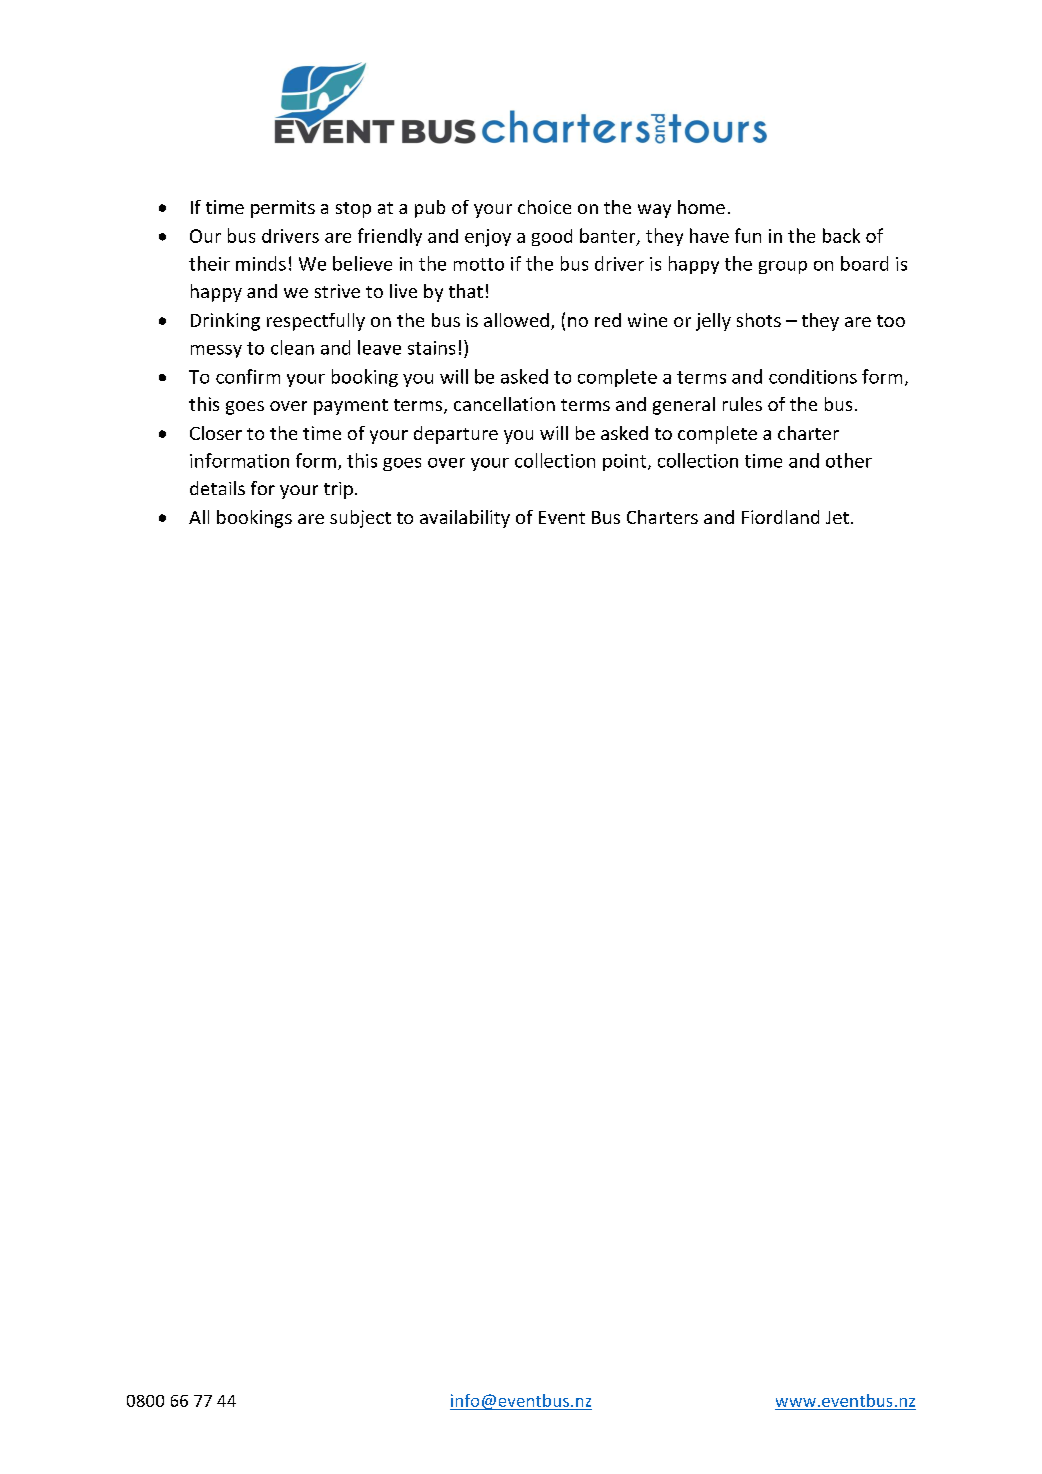 The height and width of the screenshot is (1474, 1042). Describe the element at coordinates (292, 347) in the screenshot. I see `clean` at that location.
